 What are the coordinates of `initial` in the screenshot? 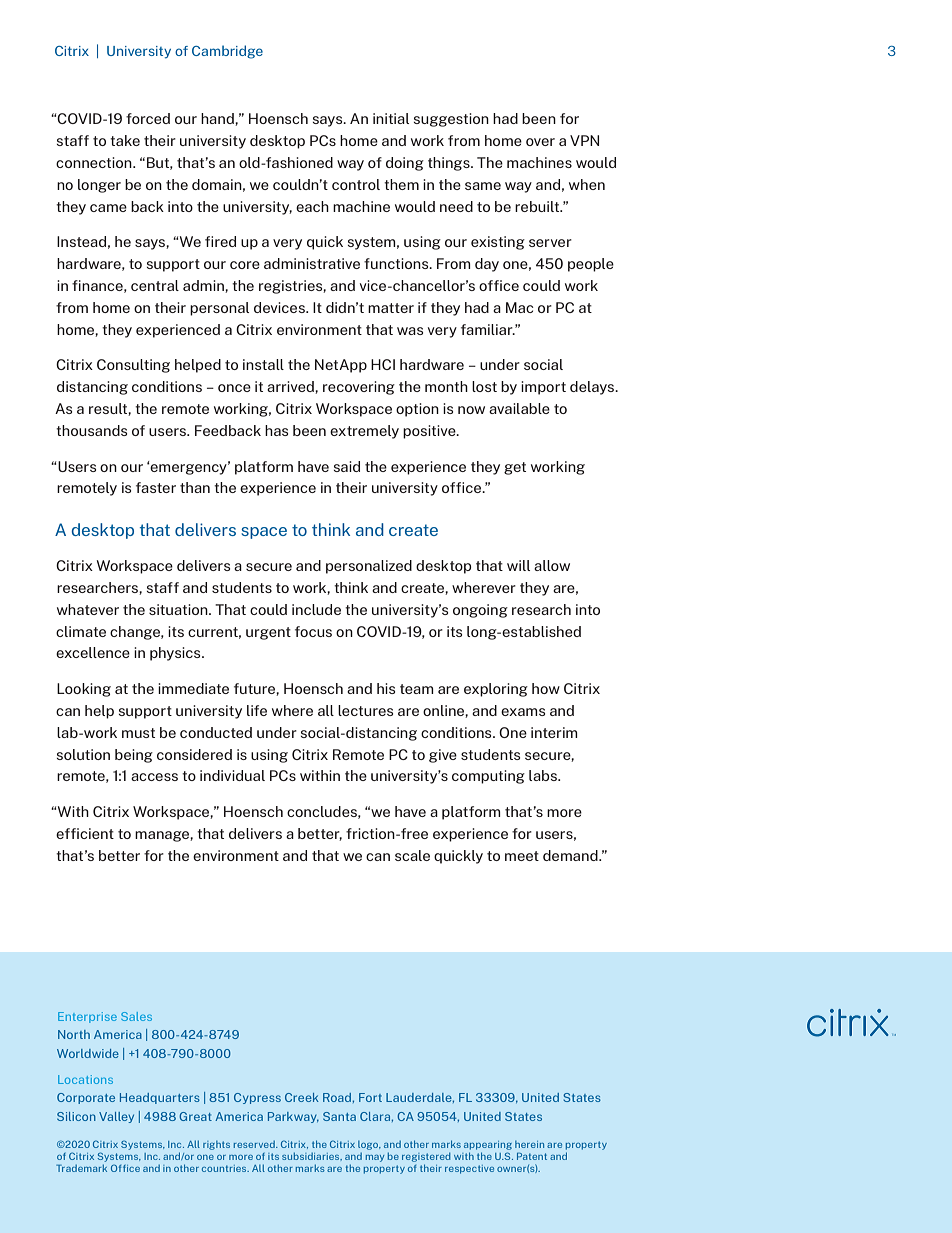 It's located at (391, 118).
